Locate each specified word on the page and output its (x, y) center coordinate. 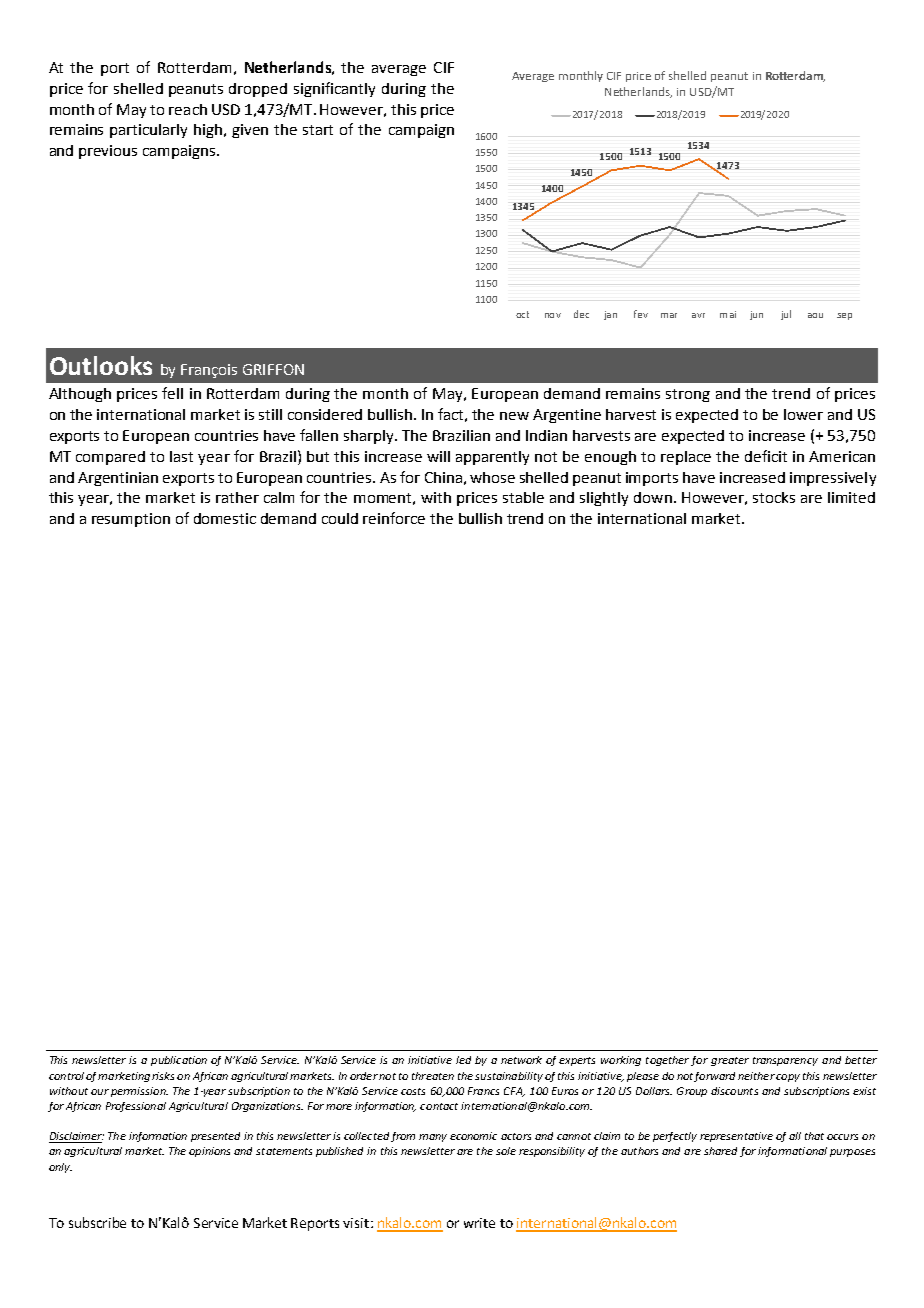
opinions (209, 1152)
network (521, 1060)
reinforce (394, 518)
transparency (785, 1061)
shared (720, 1151)
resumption (131, 520)
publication (179, 1061)
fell (172, 393)
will (438, 456)
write (479, 1223)
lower (803, 414)
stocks (774, 497)
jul (786, 315)
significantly (334, 89)
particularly (148, 131)
